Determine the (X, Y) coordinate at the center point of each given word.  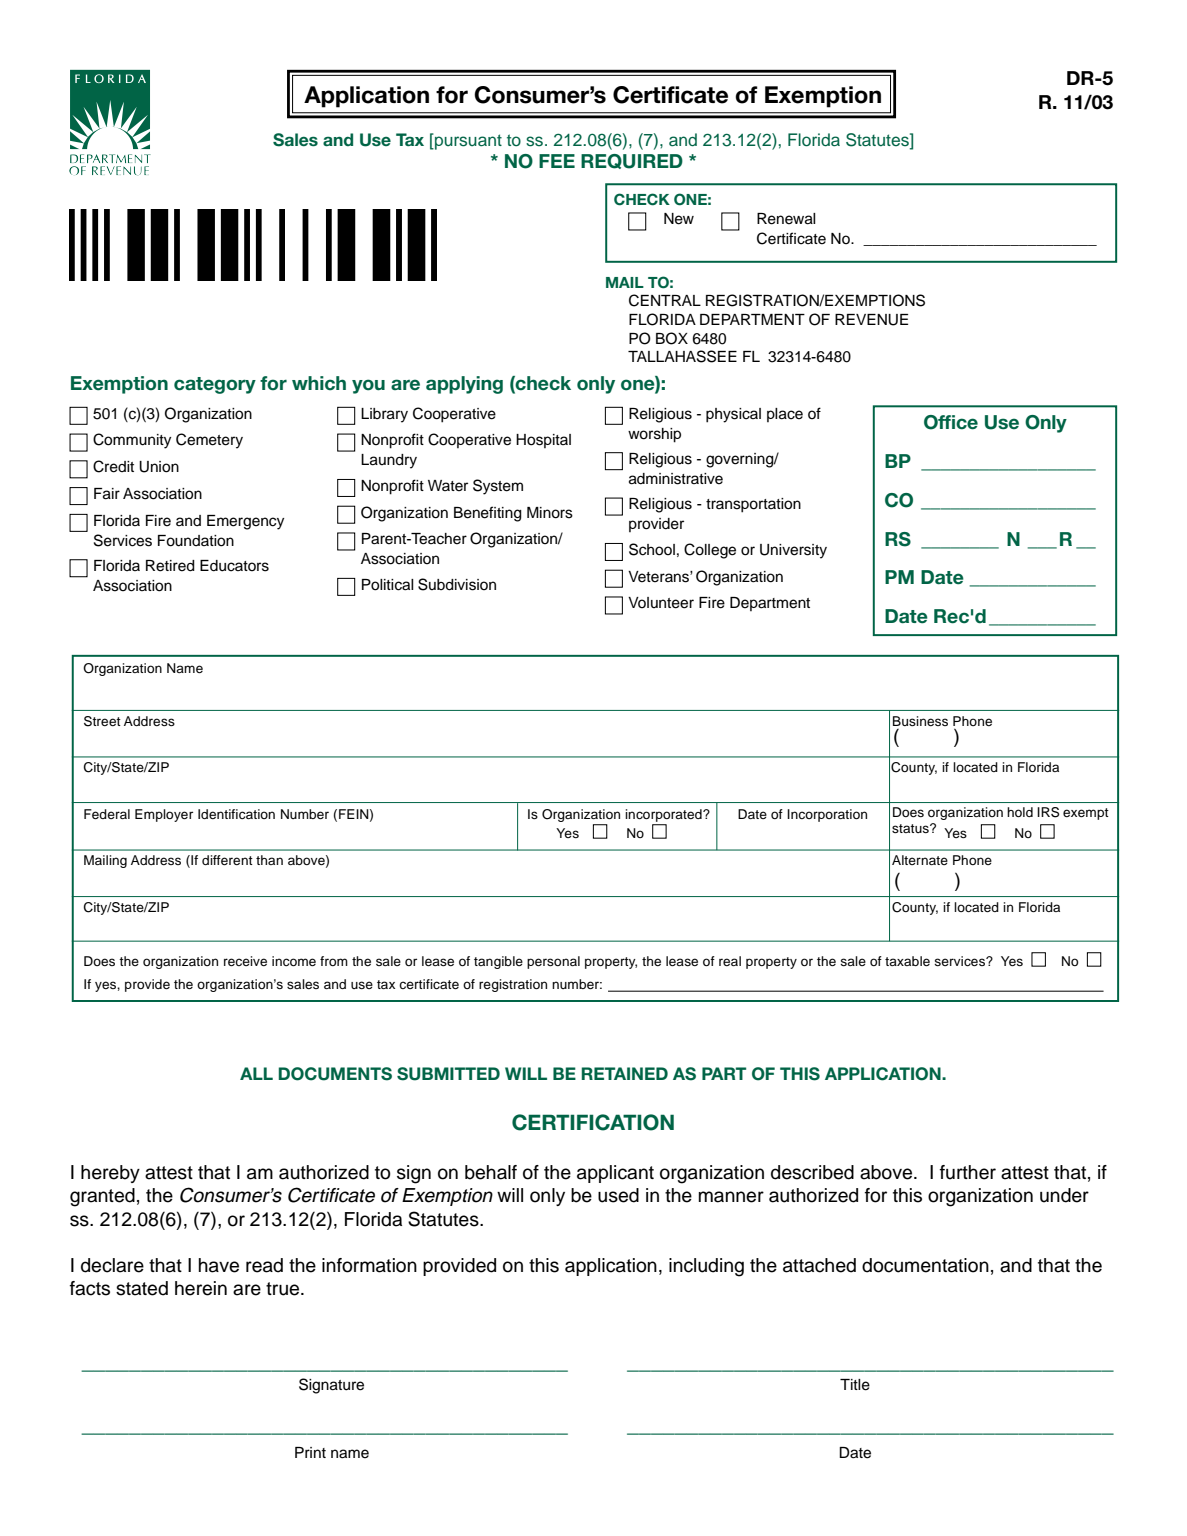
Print (310, 1452)
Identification (236, 814)
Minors (550, 513)
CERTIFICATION (593, 1122)
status (911, 828)
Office (951, 422)
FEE (557, 161)
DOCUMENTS (335, 1074)
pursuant (467, 141)
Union (159, 467)
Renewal (786, 219)
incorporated (664, 815)
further (968, 1172)
